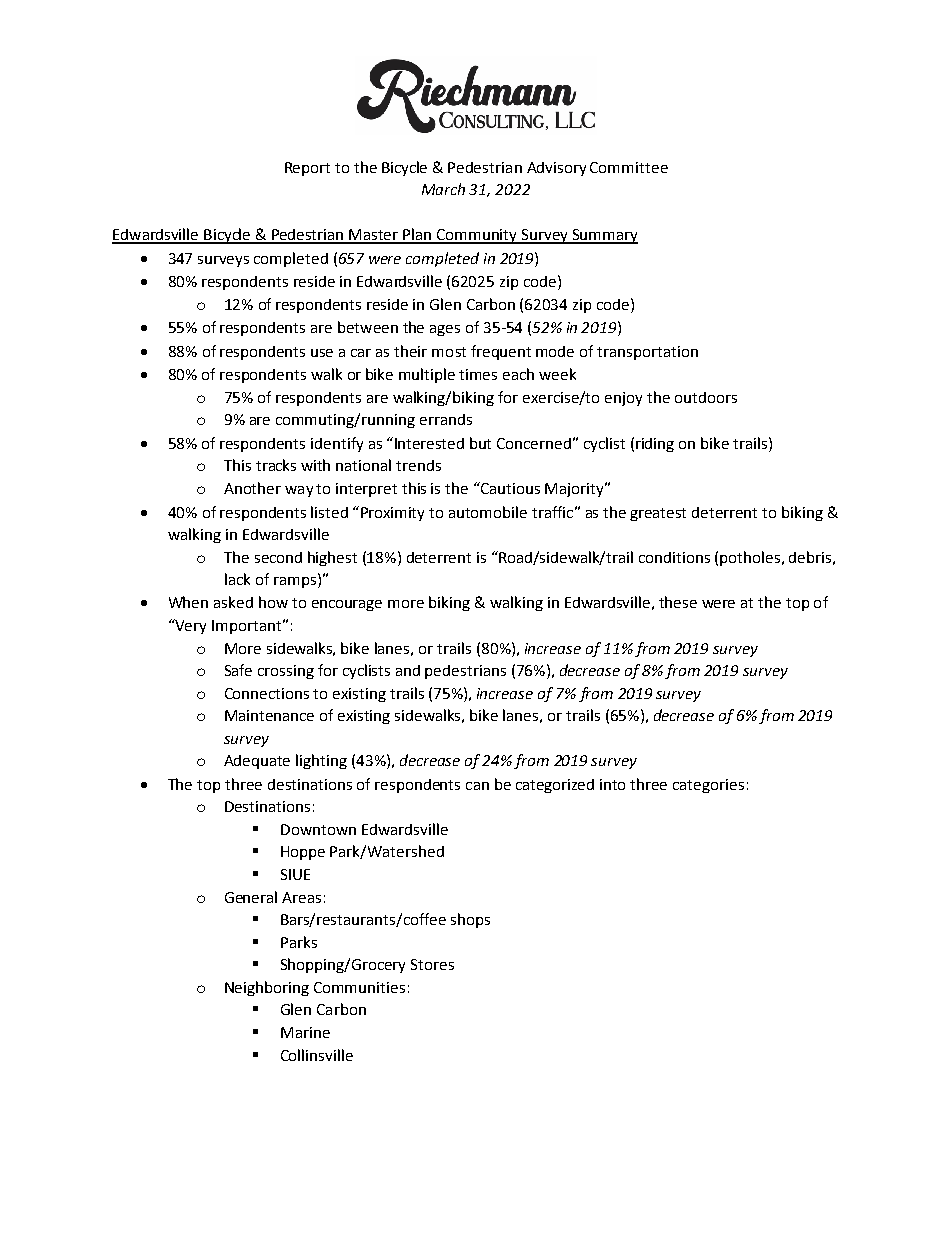 Image resolution: width=952 pixels, height=1233 pixels. Describe the element at coordinates (446, 419) in the screenshot. I see `errands` at that location.
